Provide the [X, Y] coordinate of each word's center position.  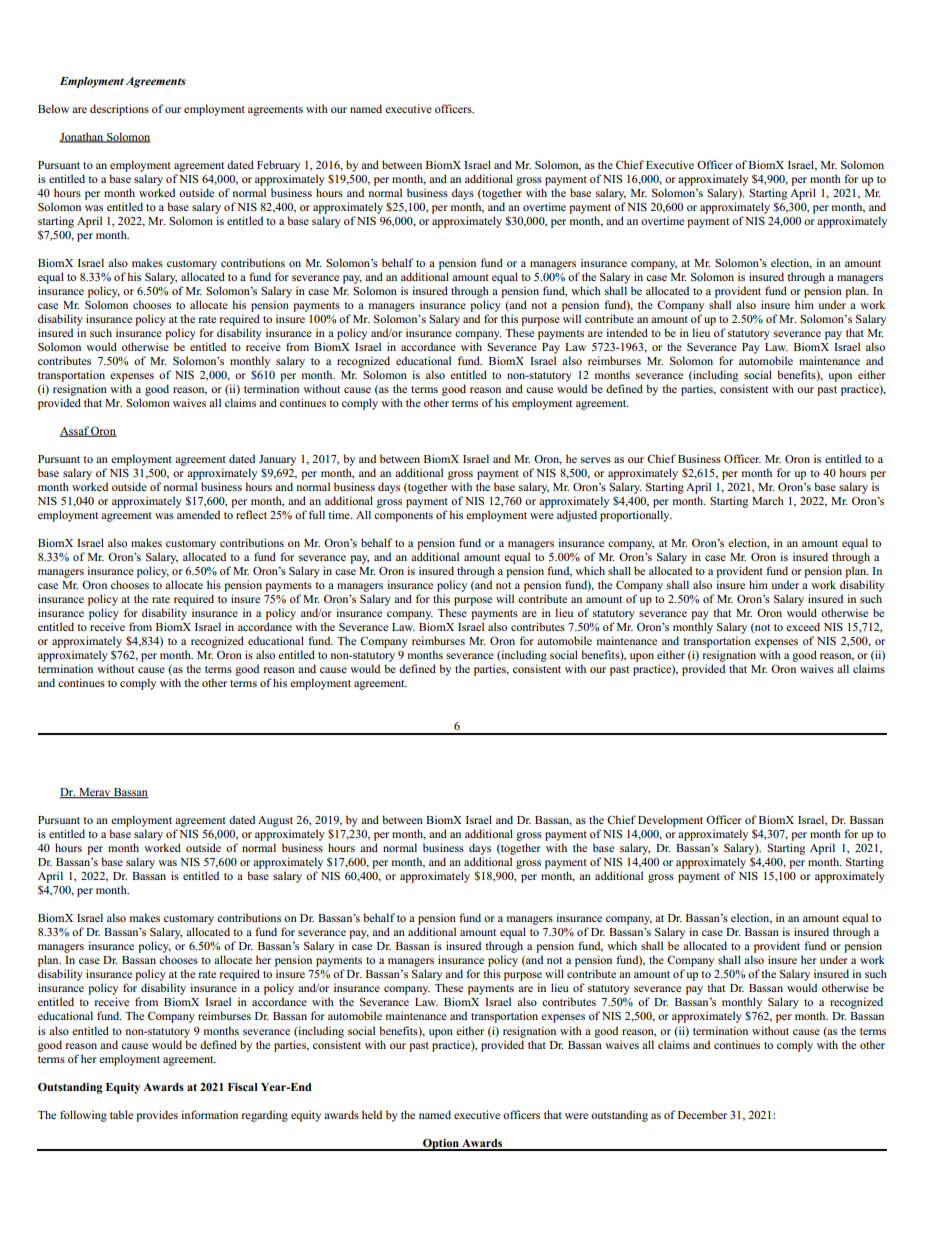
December [702, 1114]
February [278, 166]
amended [198, 514]
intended [627, 332]
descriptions [119, 110]
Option [441, 1145]
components [403, 517]
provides [157, 1116]
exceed [803, 626]
